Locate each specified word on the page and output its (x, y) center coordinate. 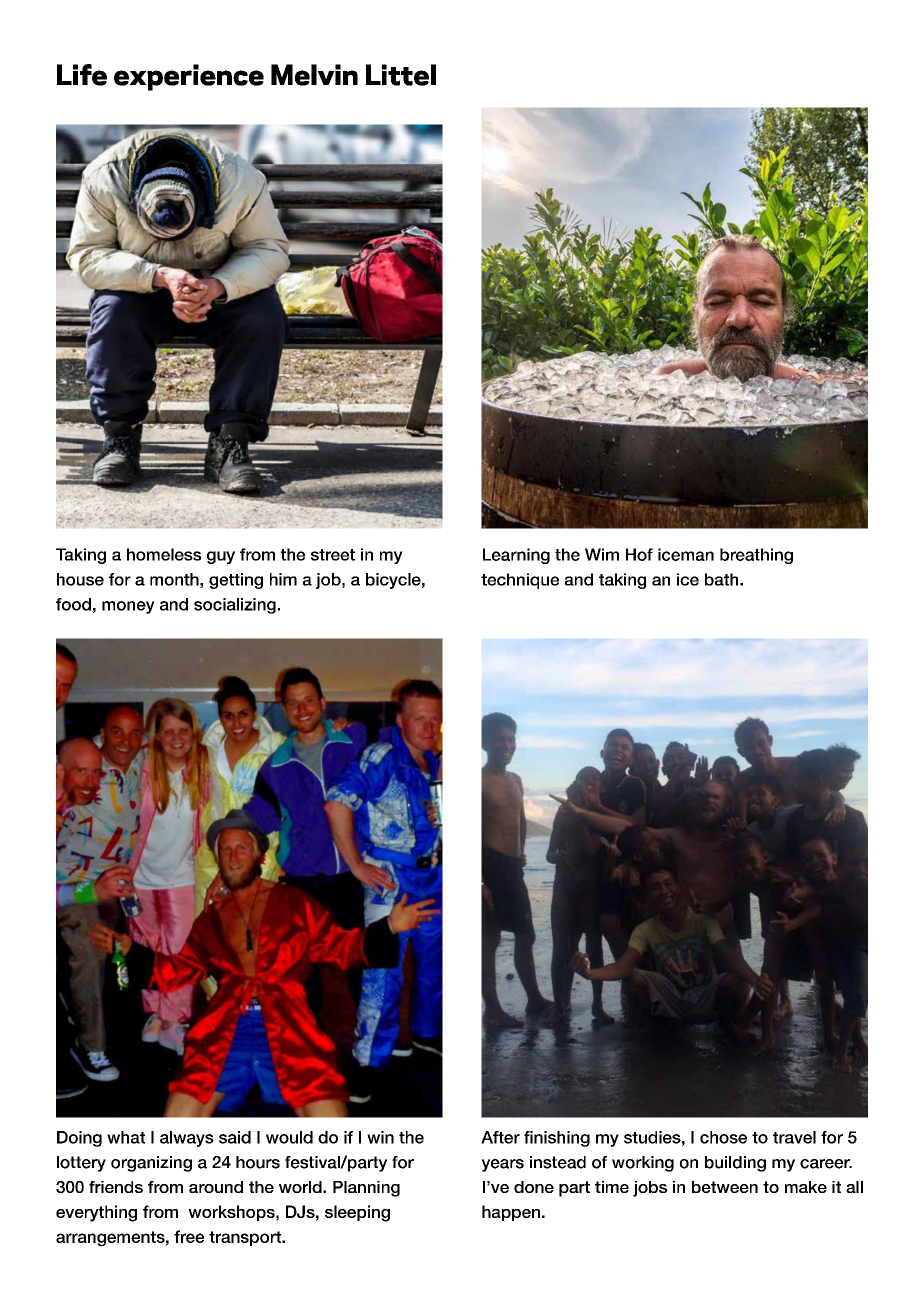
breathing (756, 556)
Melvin (314, 75)
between (725, 1187)
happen (511, 1213)
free (189, 1236)
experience (189, 77)
